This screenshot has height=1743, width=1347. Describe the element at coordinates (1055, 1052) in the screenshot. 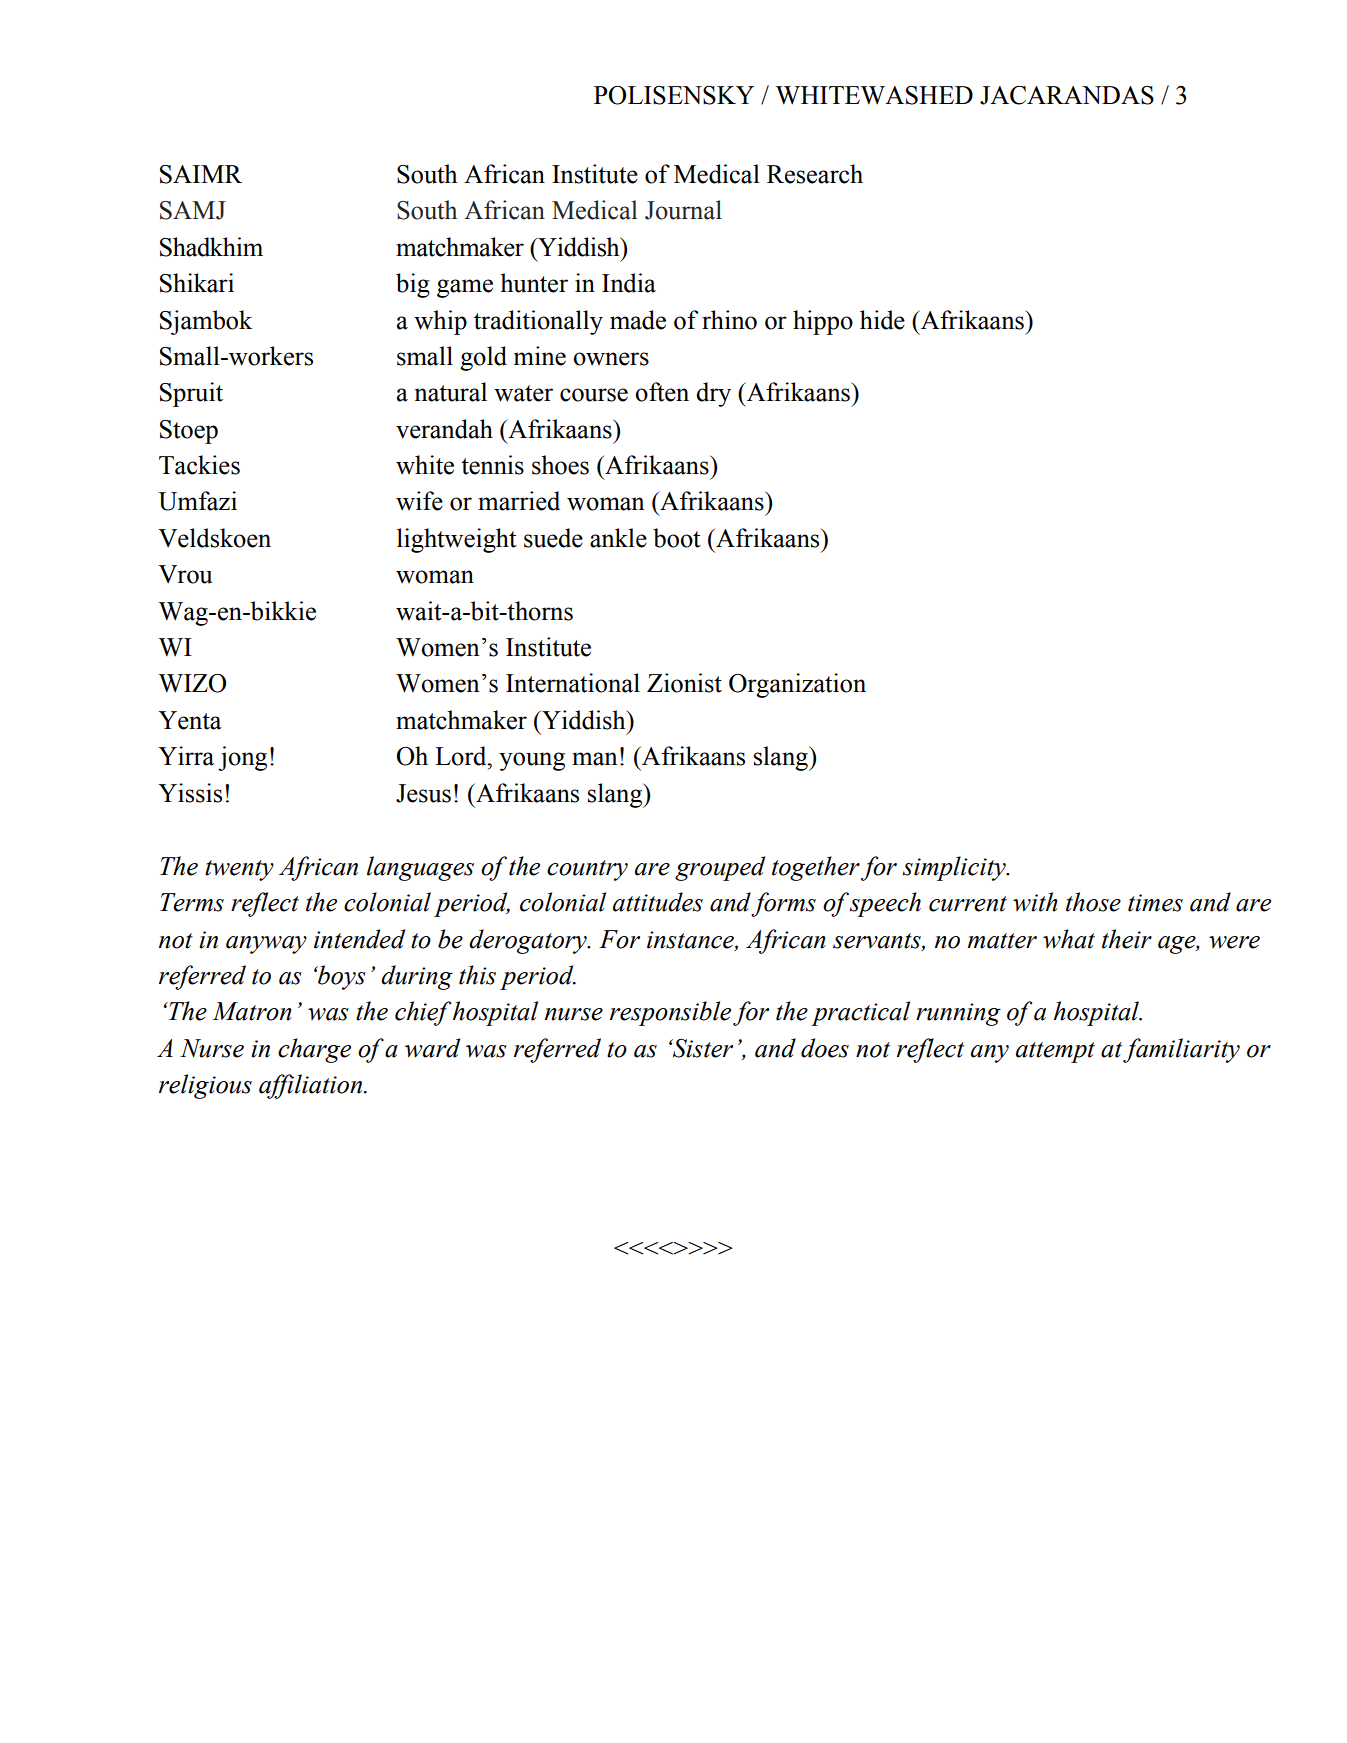

I see `attempt` at that location.
